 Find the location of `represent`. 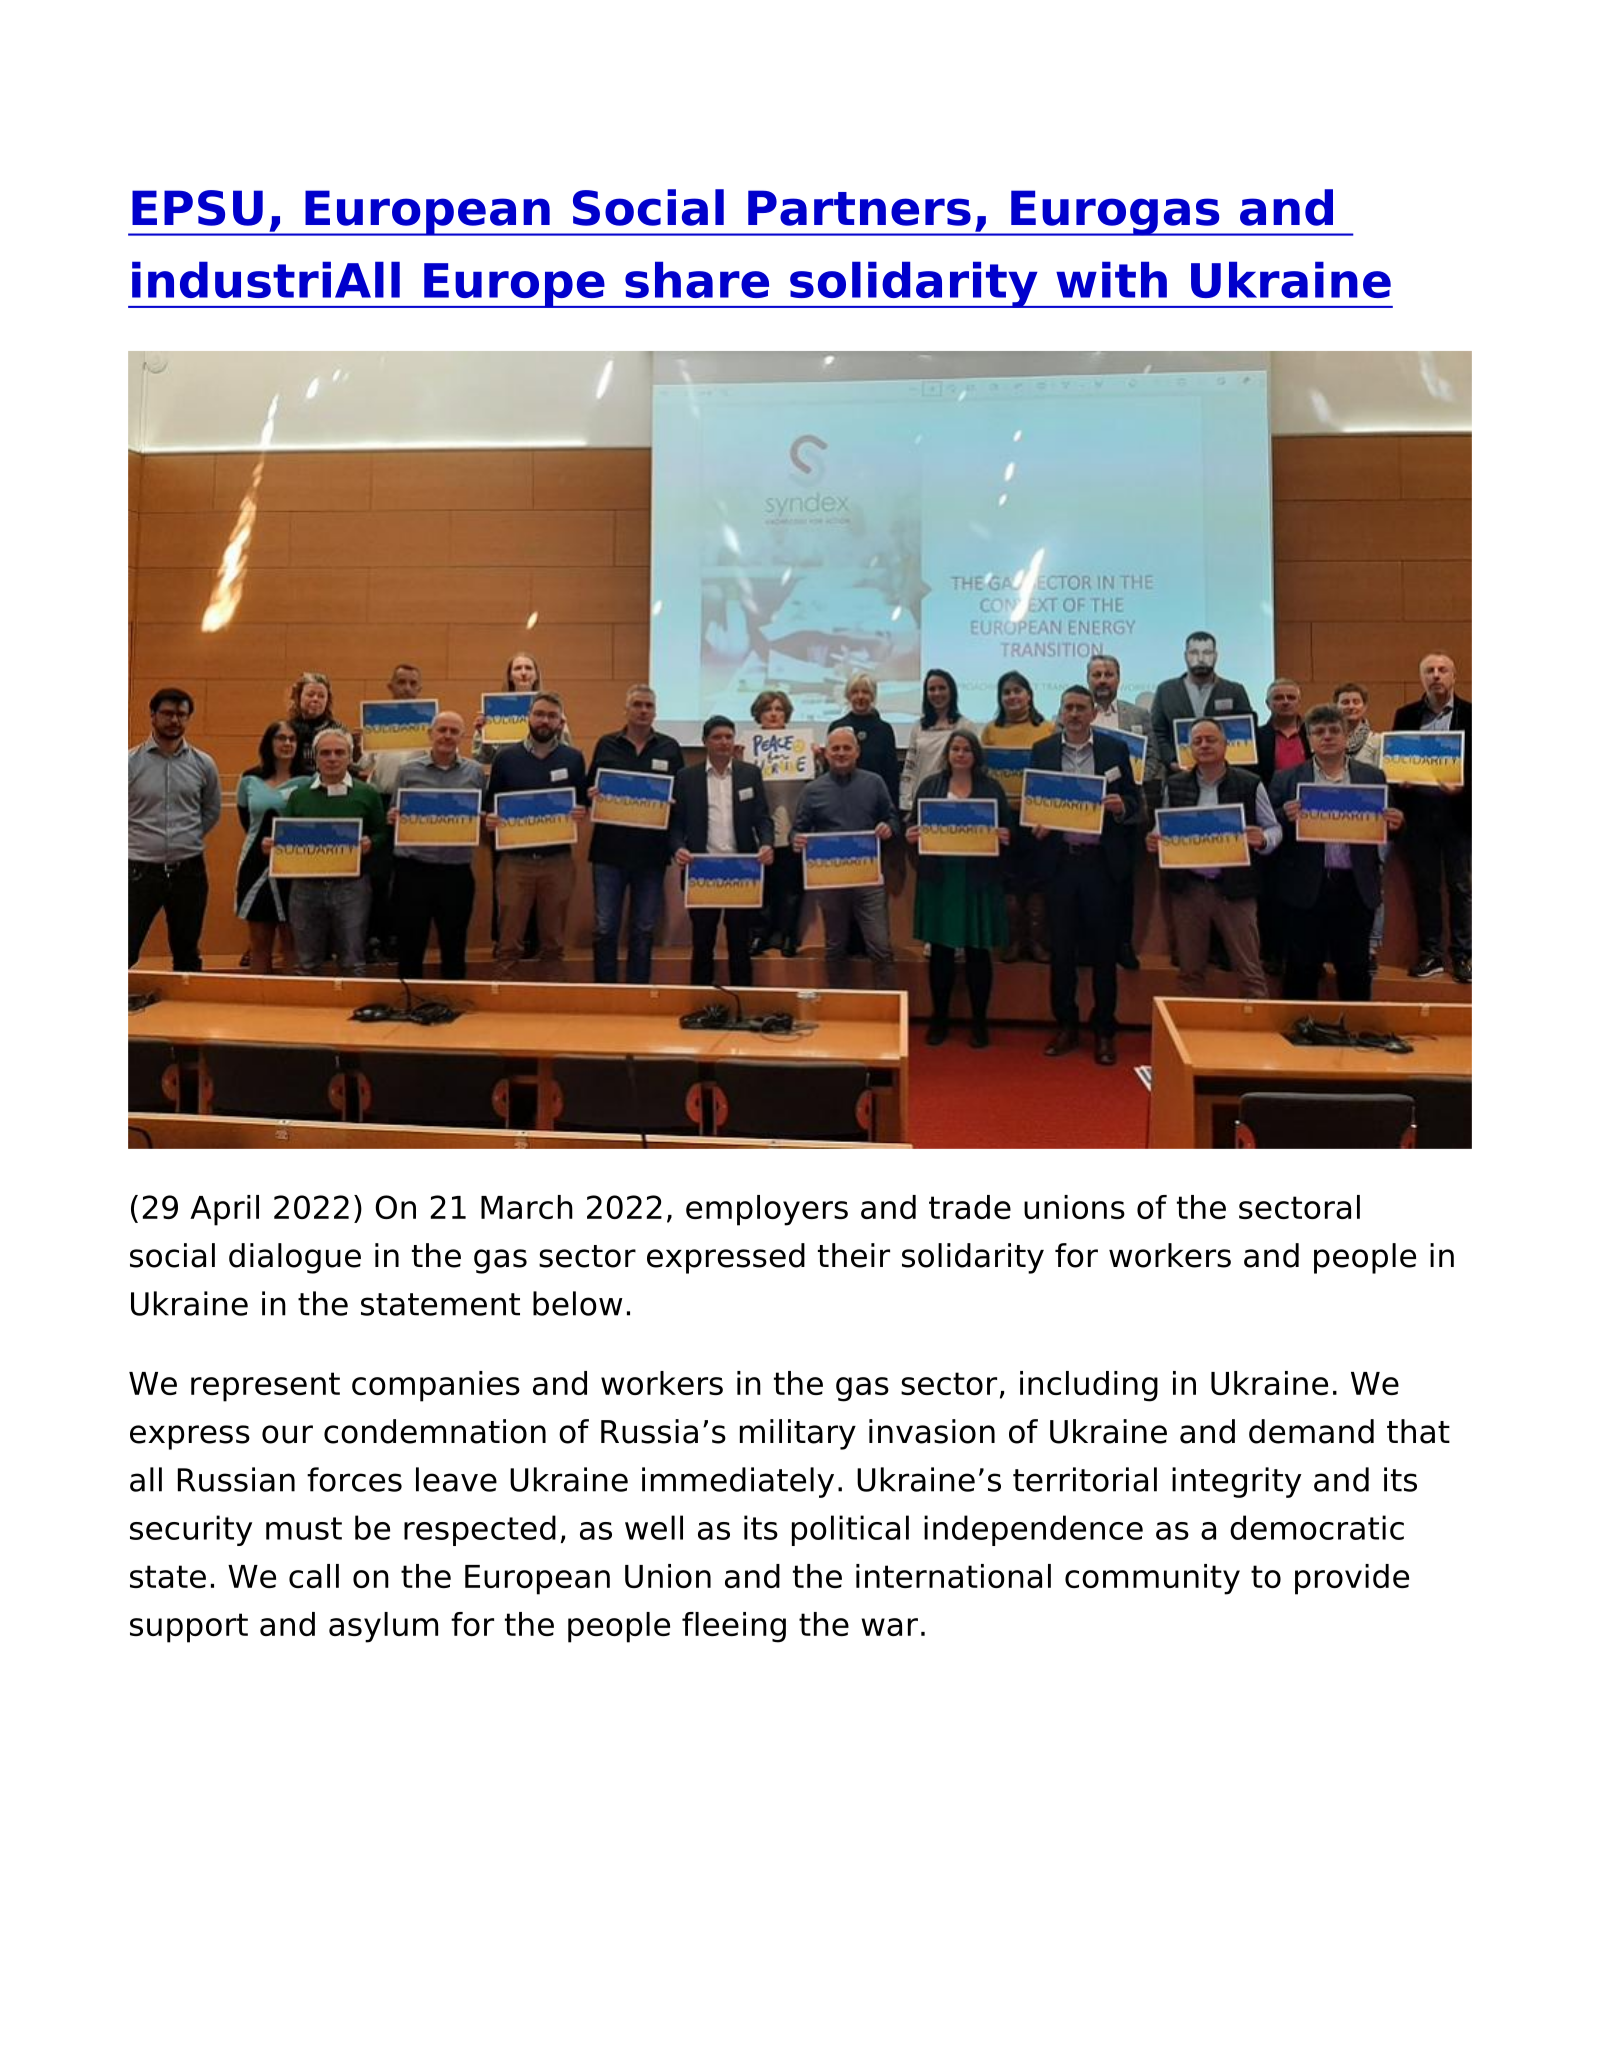

represent is located at coordinates (265, 1387).
